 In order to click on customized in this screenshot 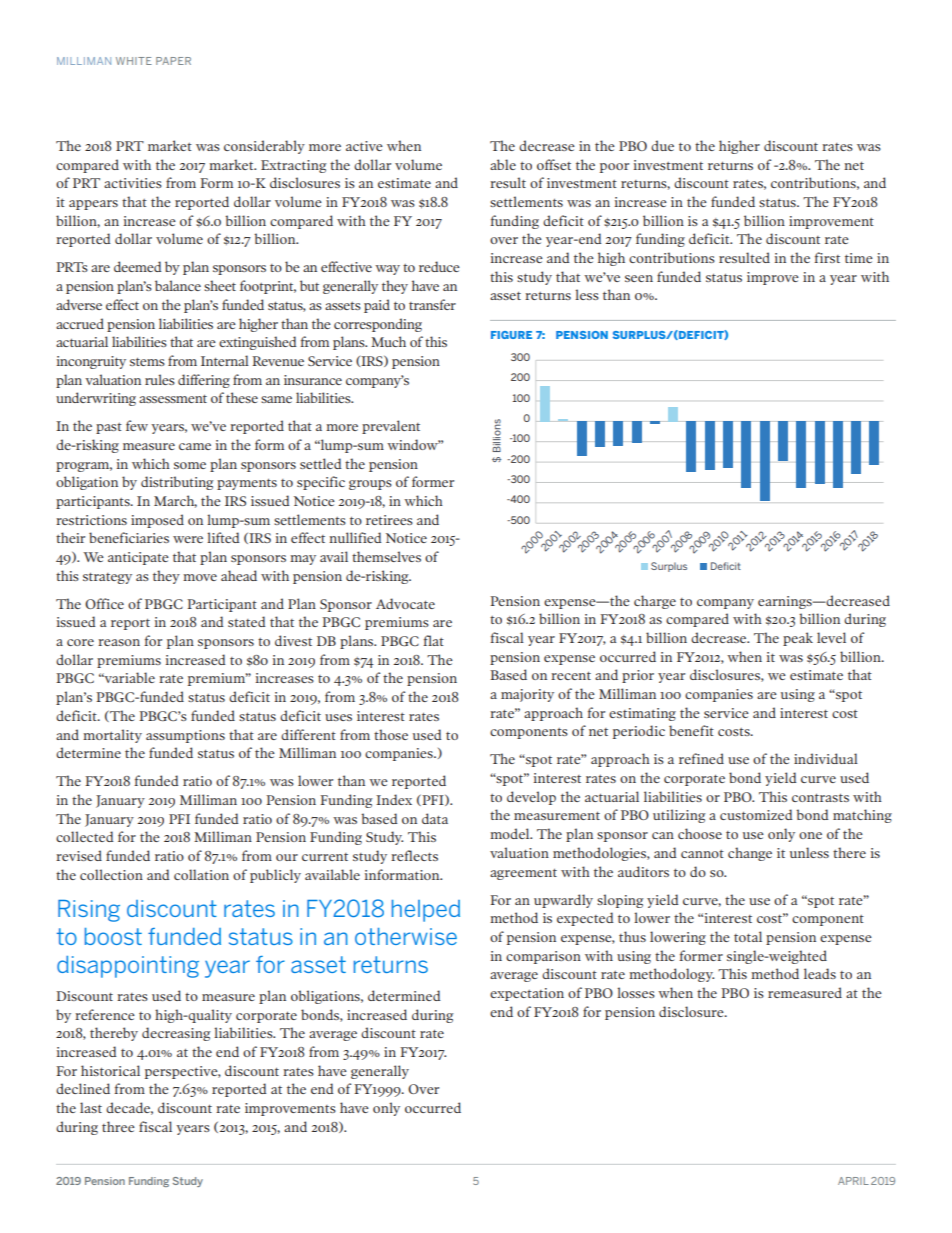, I will do `click(756, 814)`.
